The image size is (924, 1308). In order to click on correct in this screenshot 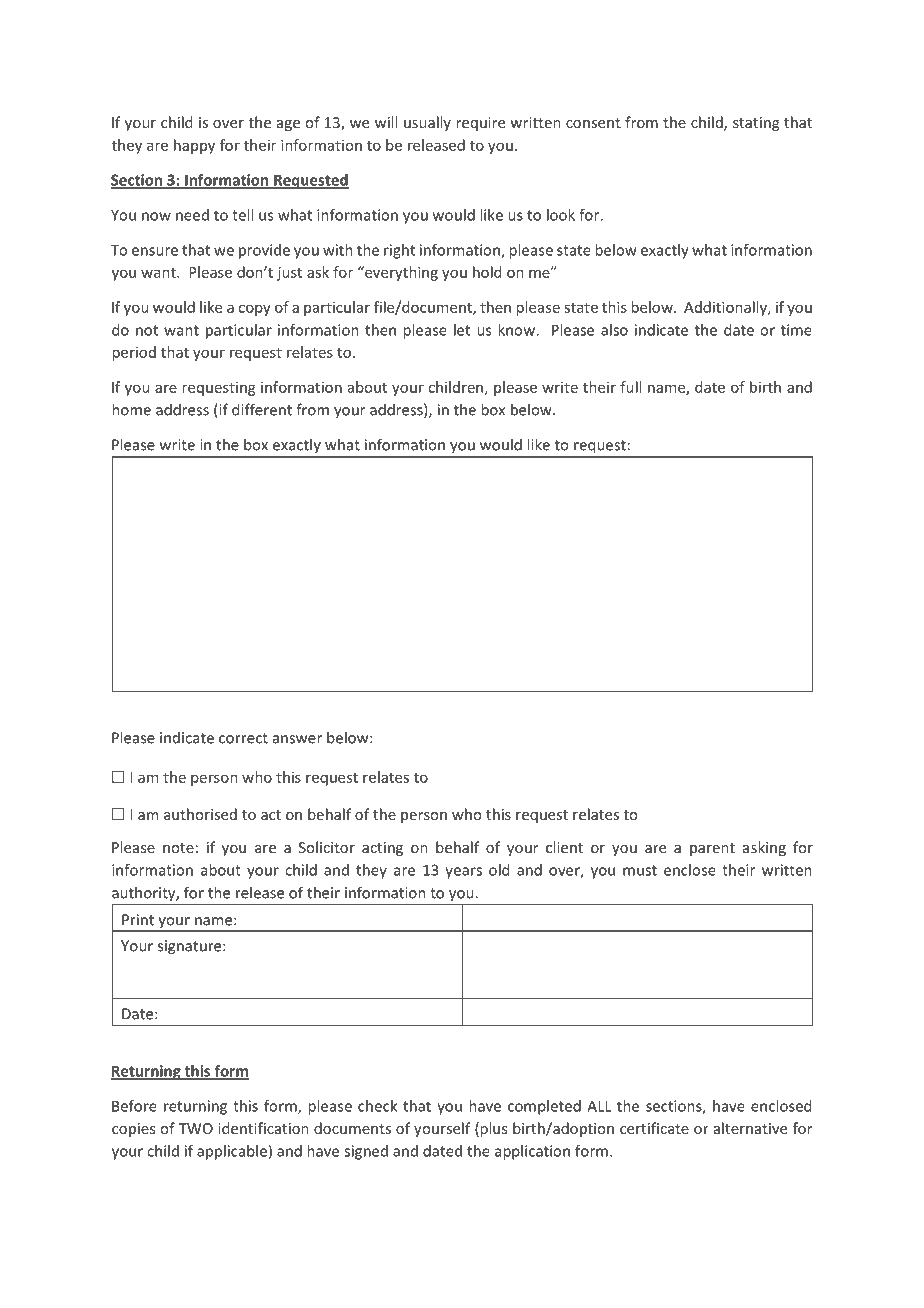, I will do `click(243, 738)`.
